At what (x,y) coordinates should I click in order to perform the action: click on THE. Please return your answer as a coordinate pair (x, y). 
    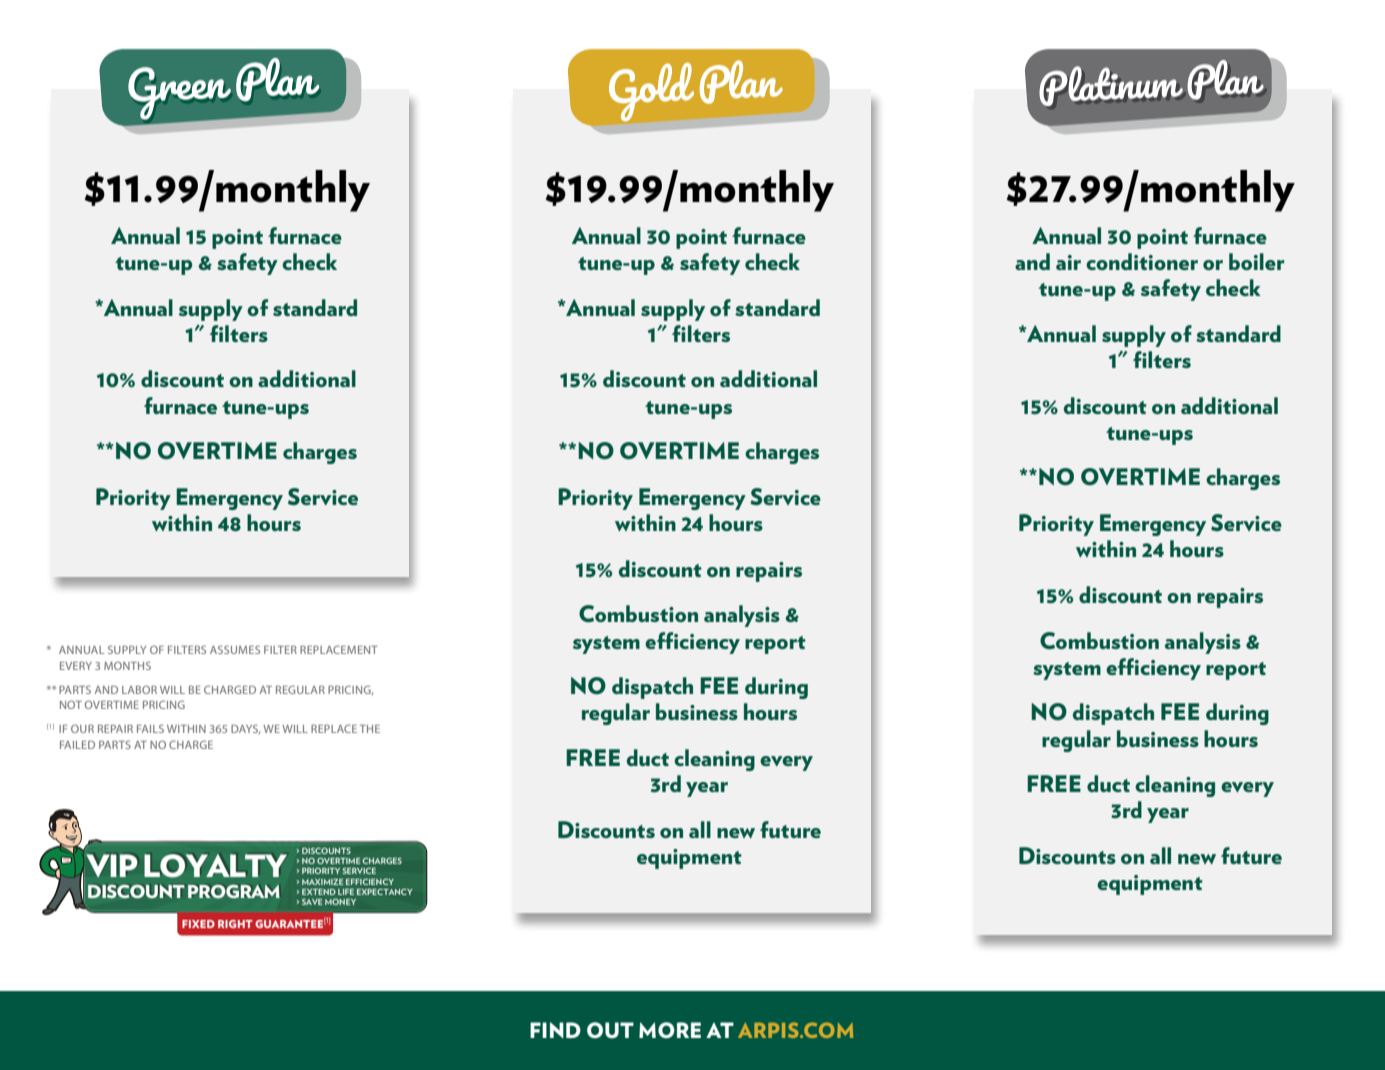
    Looking at the image, I should click on (370, 729).
